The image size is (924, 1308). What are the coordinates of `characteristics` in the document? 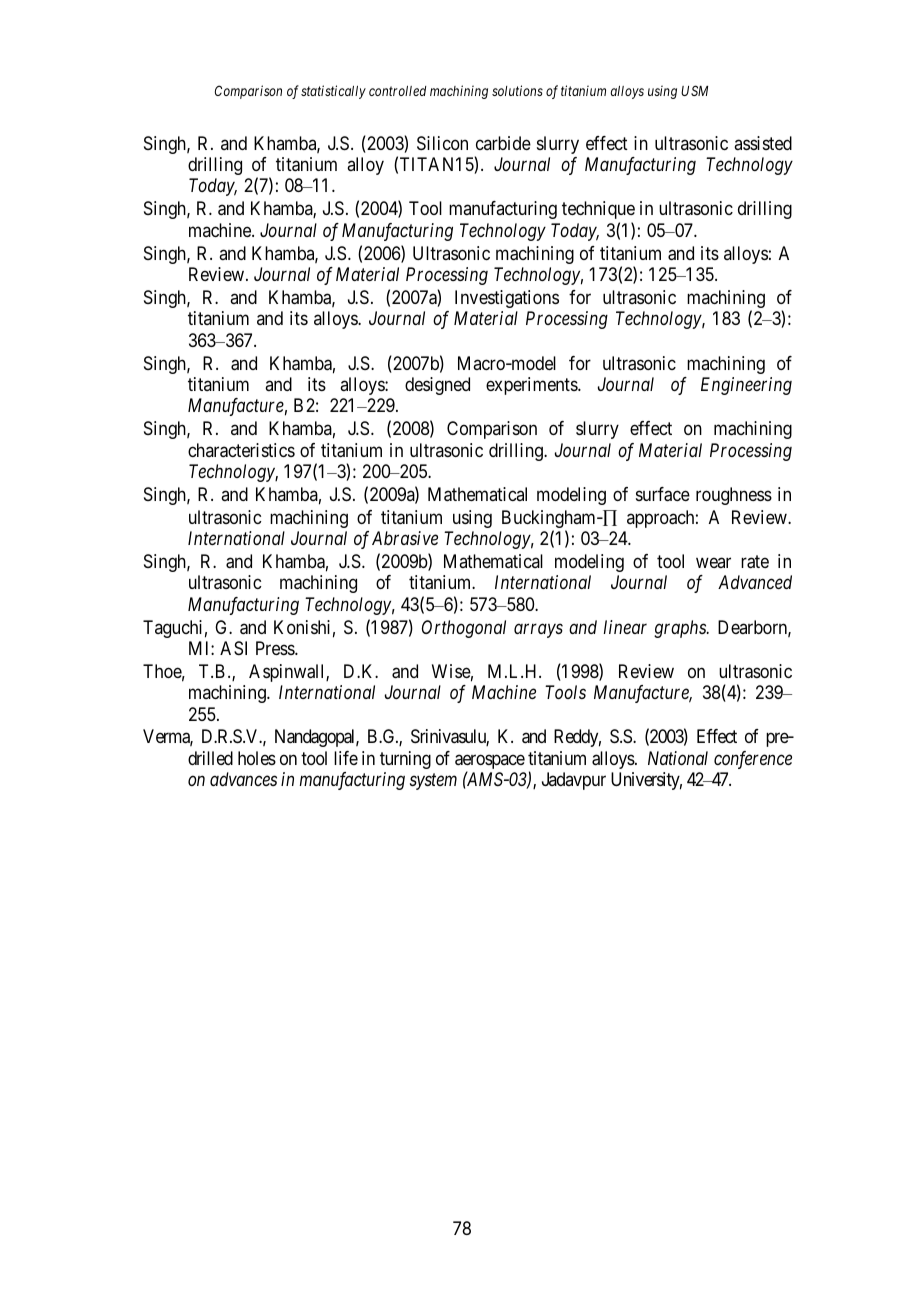 It's located at (241, 450).
